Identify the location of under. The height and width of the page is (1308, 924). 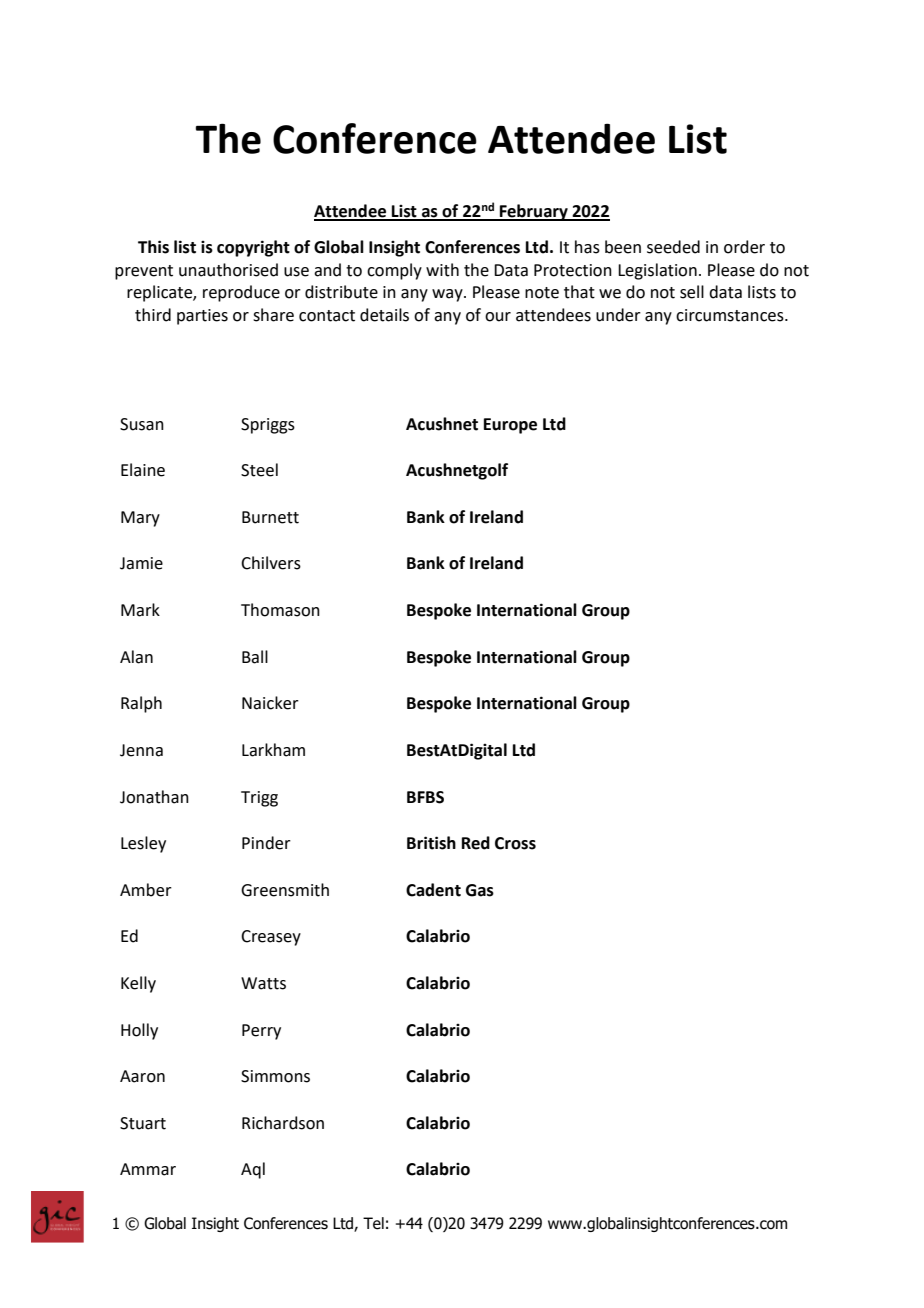
(618, 315).
